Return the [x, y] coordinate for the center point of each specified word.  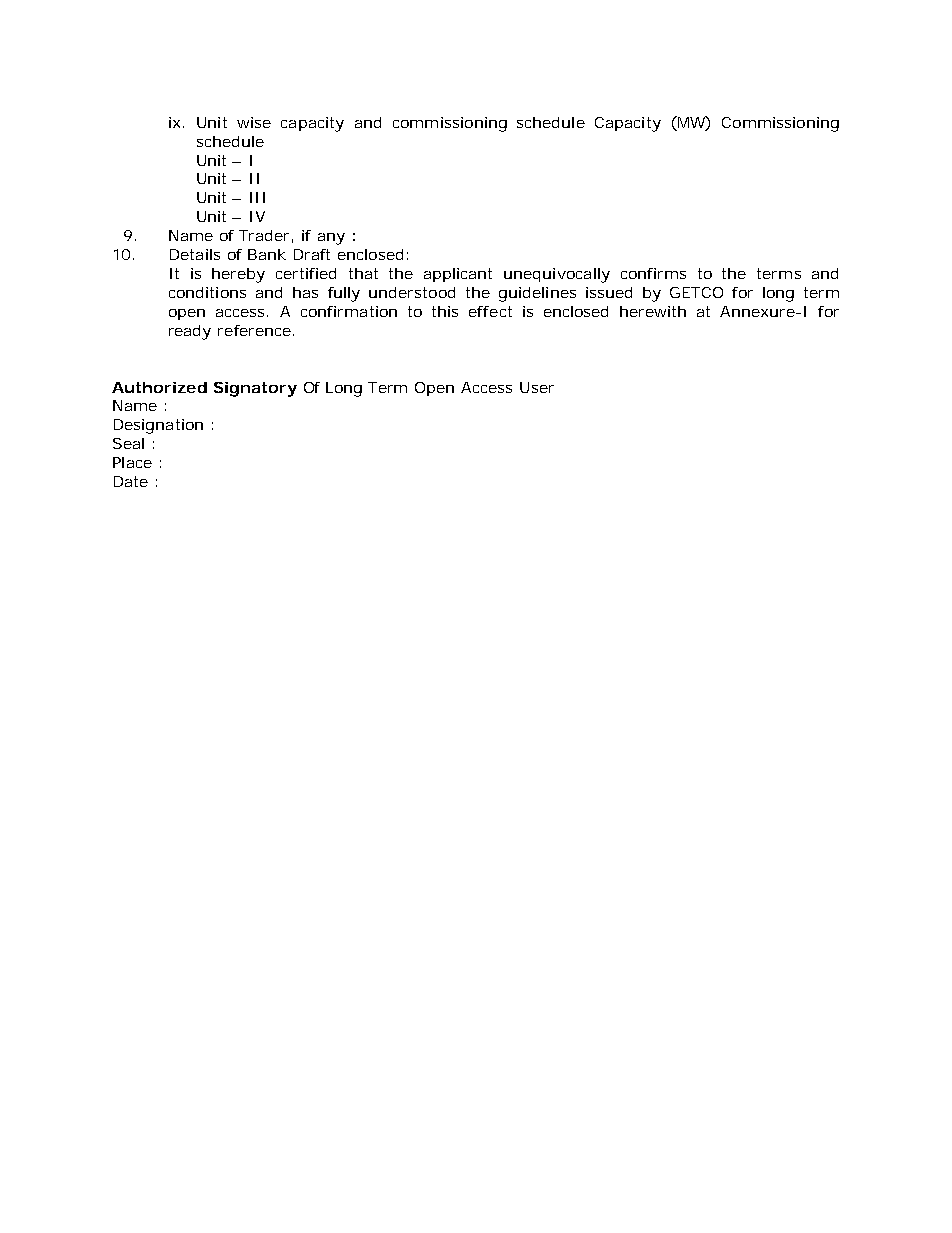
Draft [312, 254]
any [331, 239]
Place [132, 462]
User [537, 387]
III [257, 197]
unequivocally [557, 275]
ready [190, 332]
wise [254, 122]
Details [195, 254]
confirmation [349, 311]
